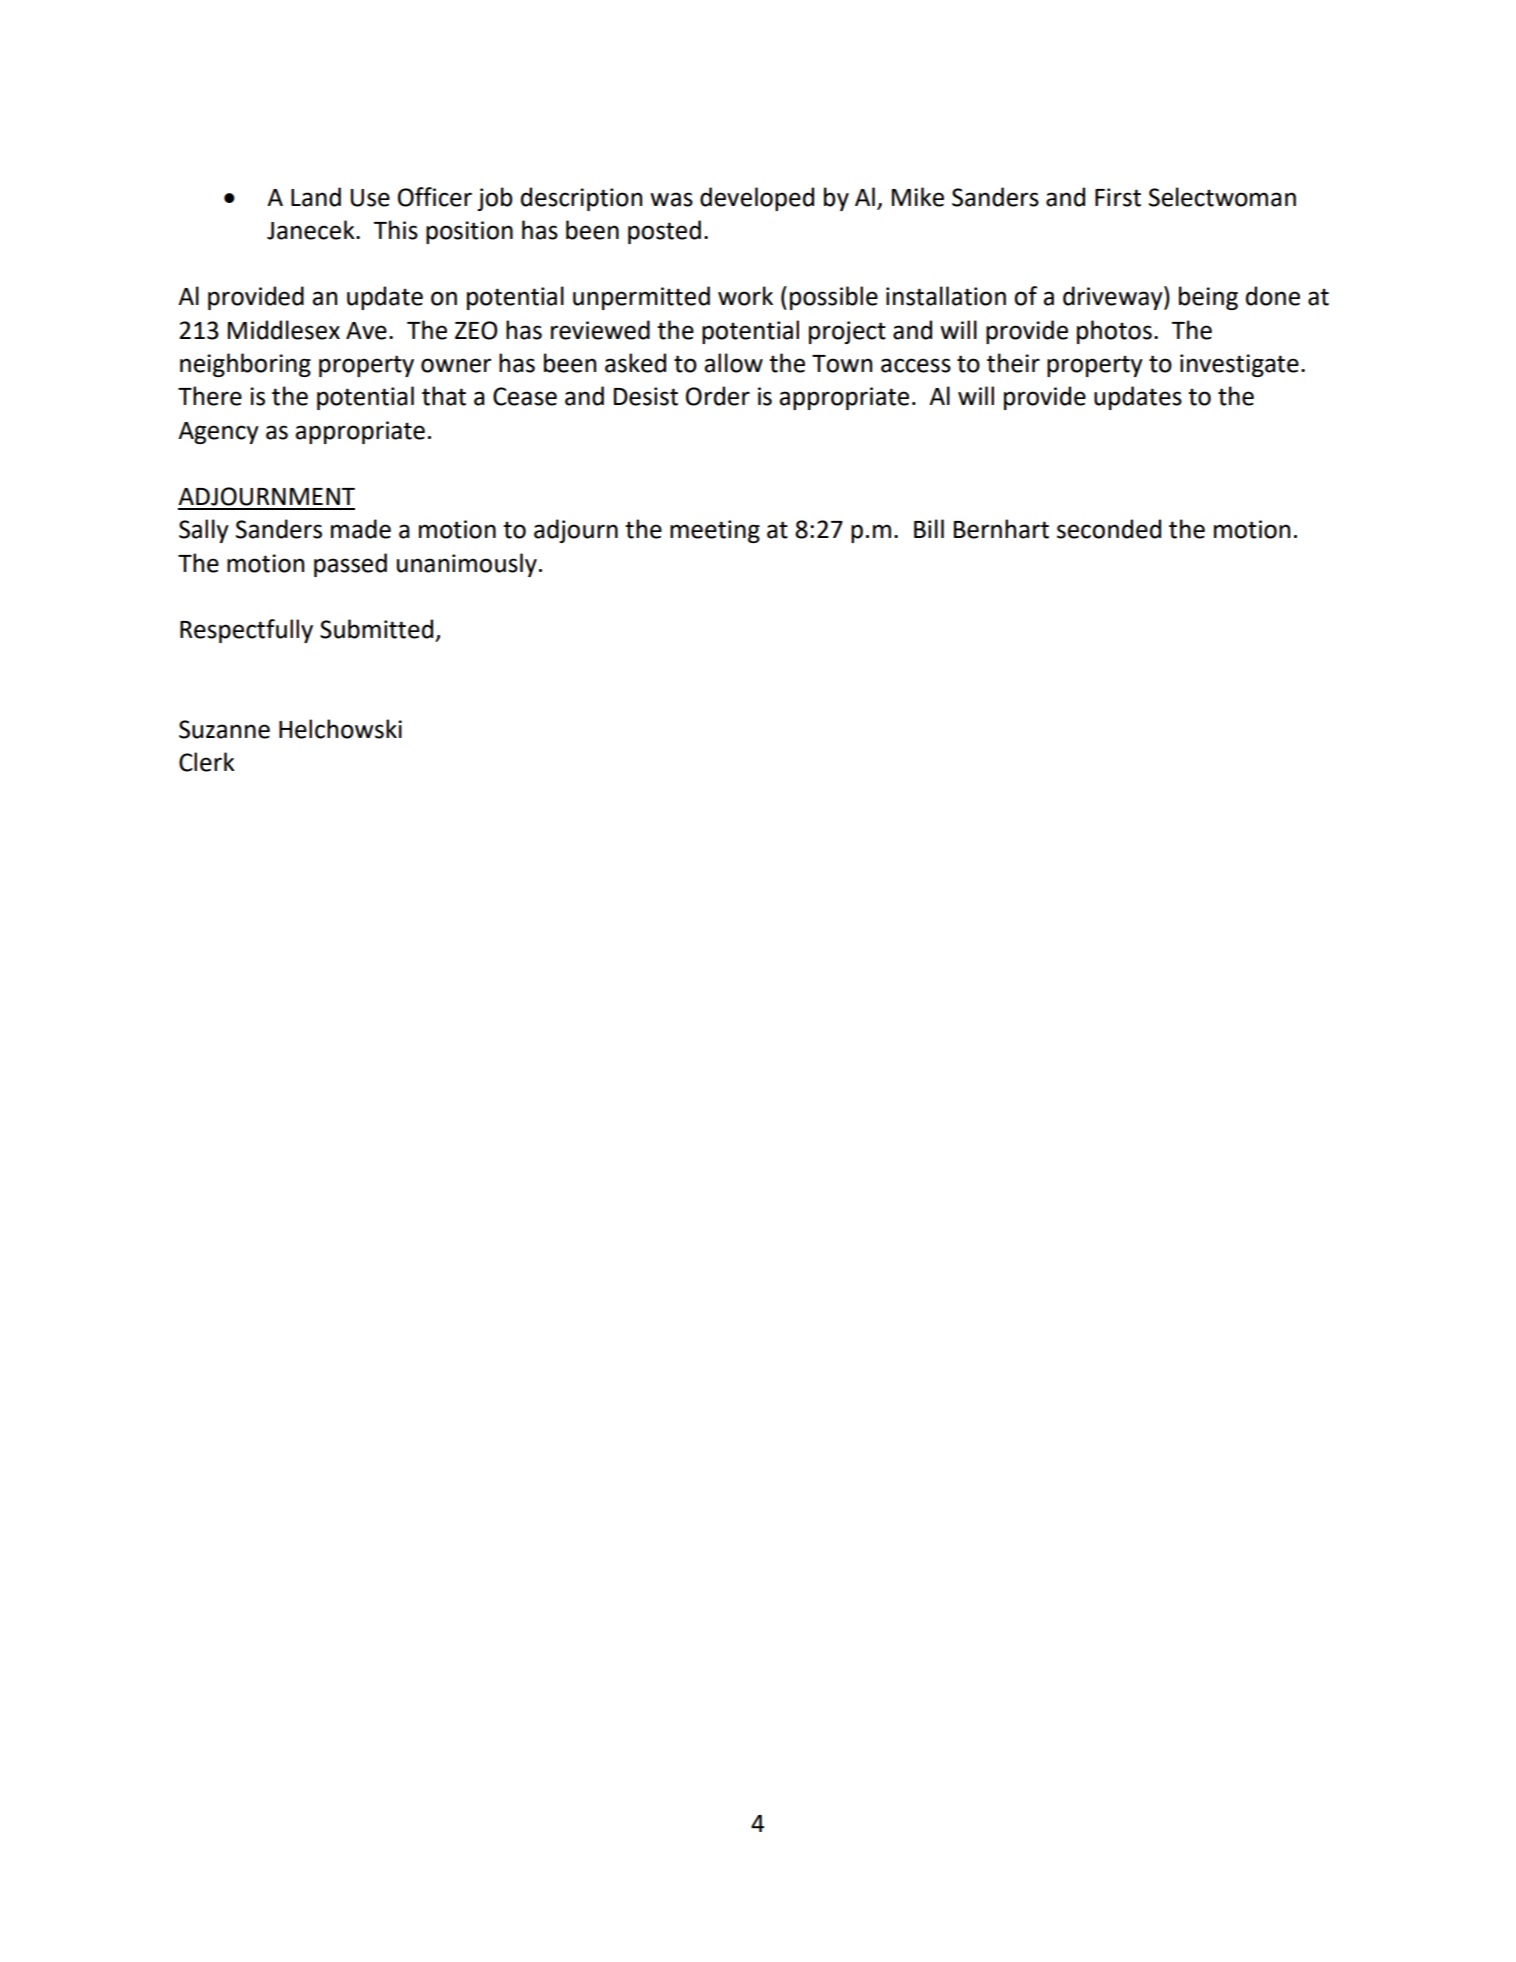  What do you see at coordinates (444, 396) in the screenshot?
I see `that` at bounding box center [444, 396].
